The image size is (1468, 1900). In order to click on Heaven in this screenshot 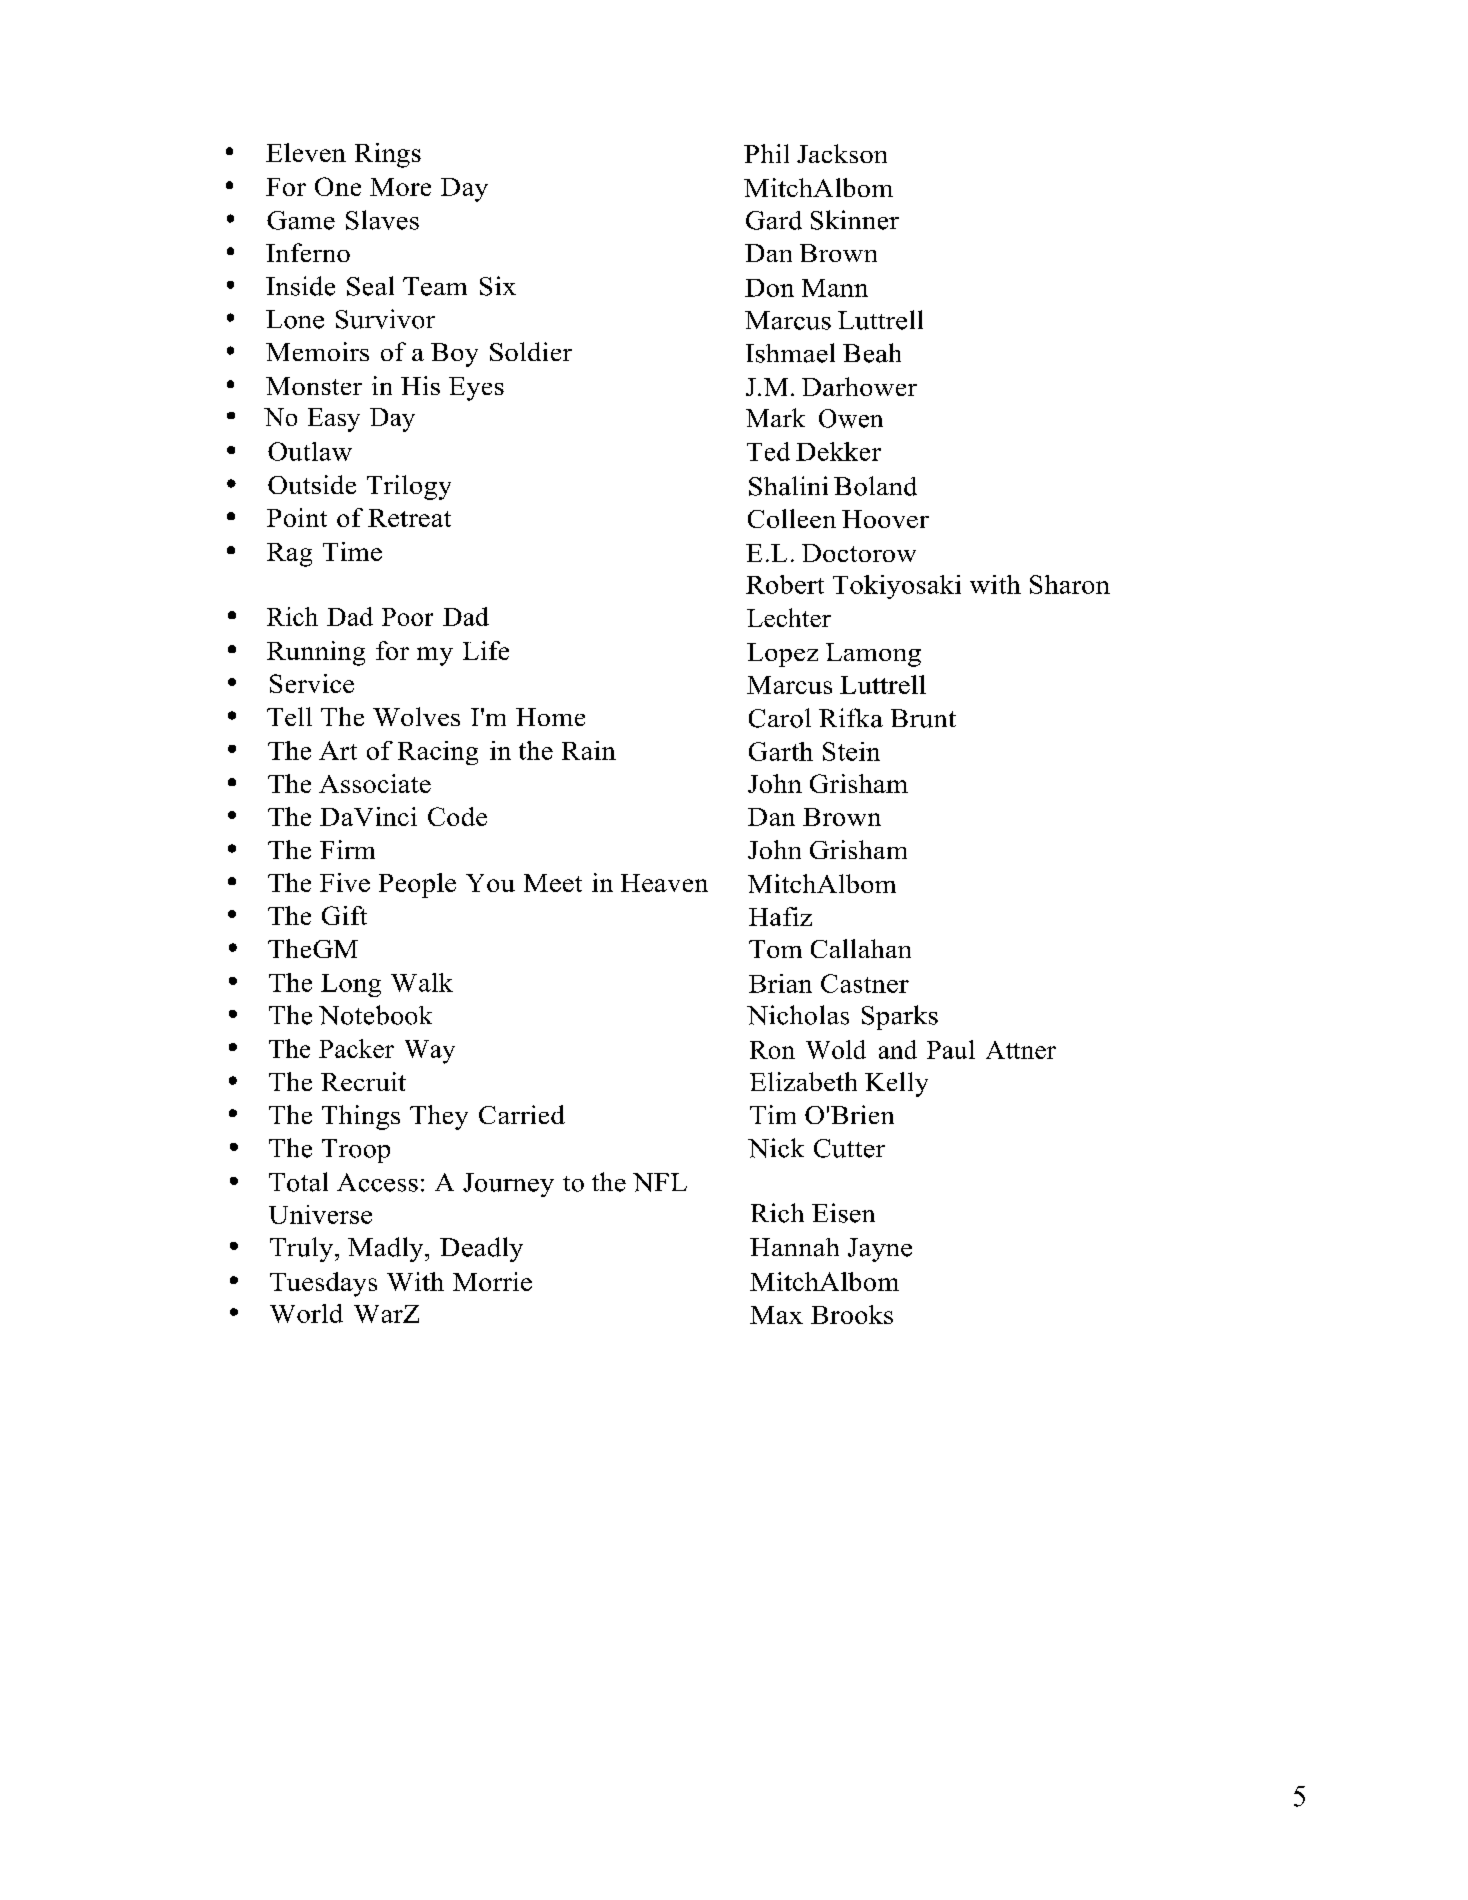, I will do `click(664, 883)`.
